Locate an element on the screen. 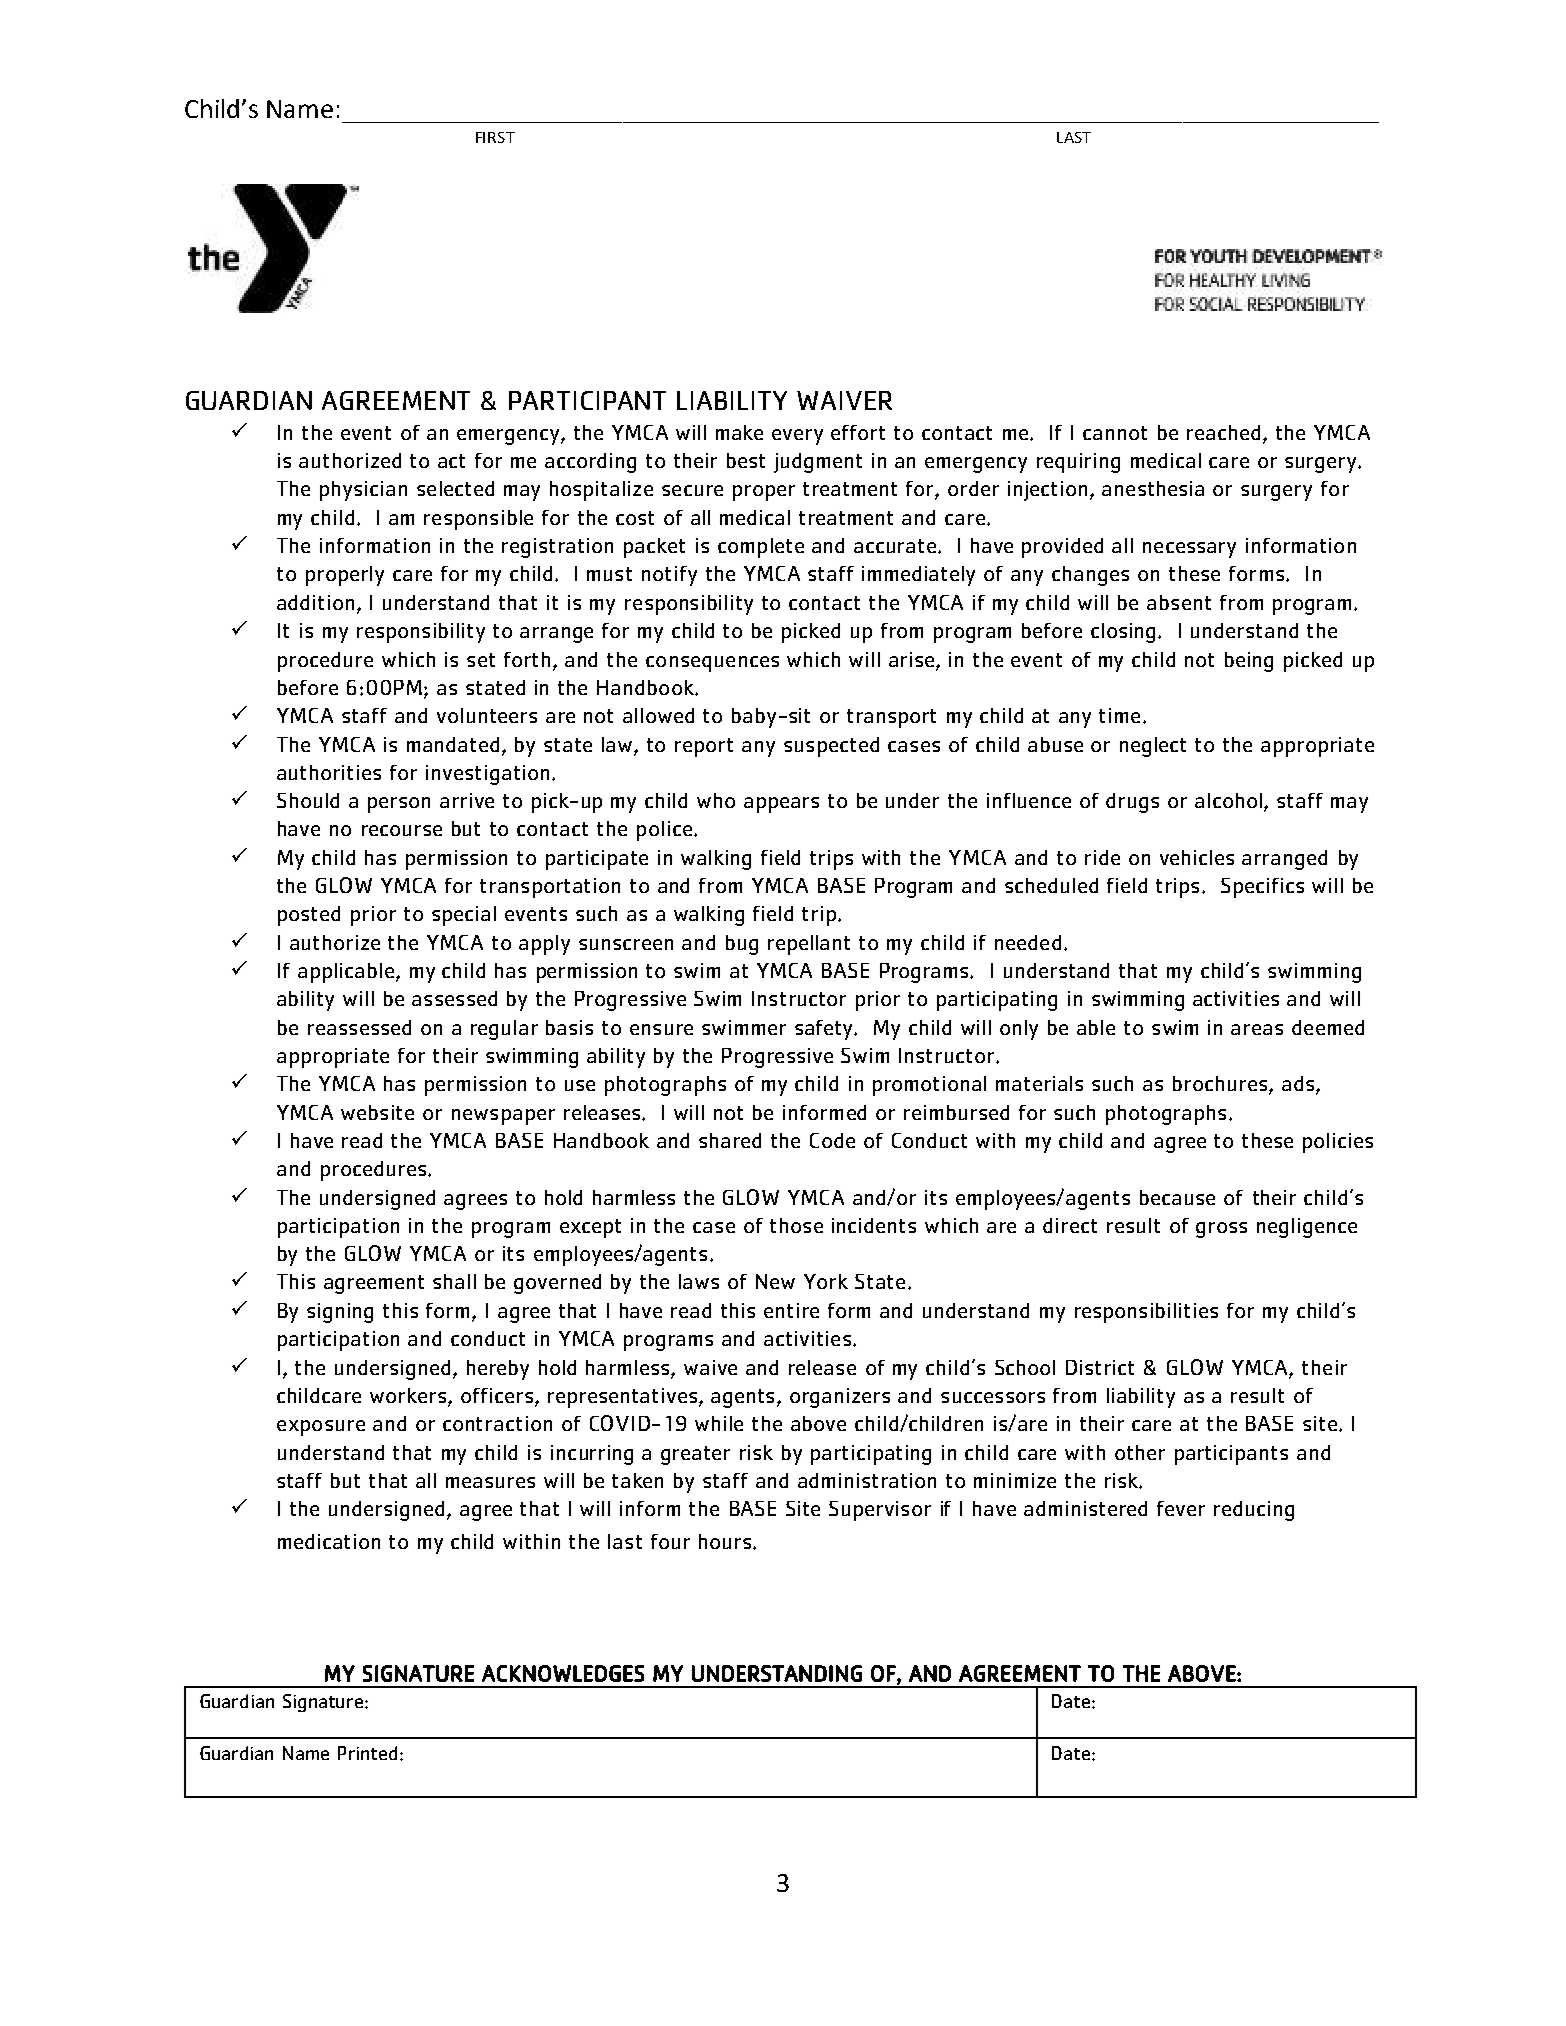 The height and width of the screenshot is (2026, 1566). reached is located at coordinates (1223, 432).
